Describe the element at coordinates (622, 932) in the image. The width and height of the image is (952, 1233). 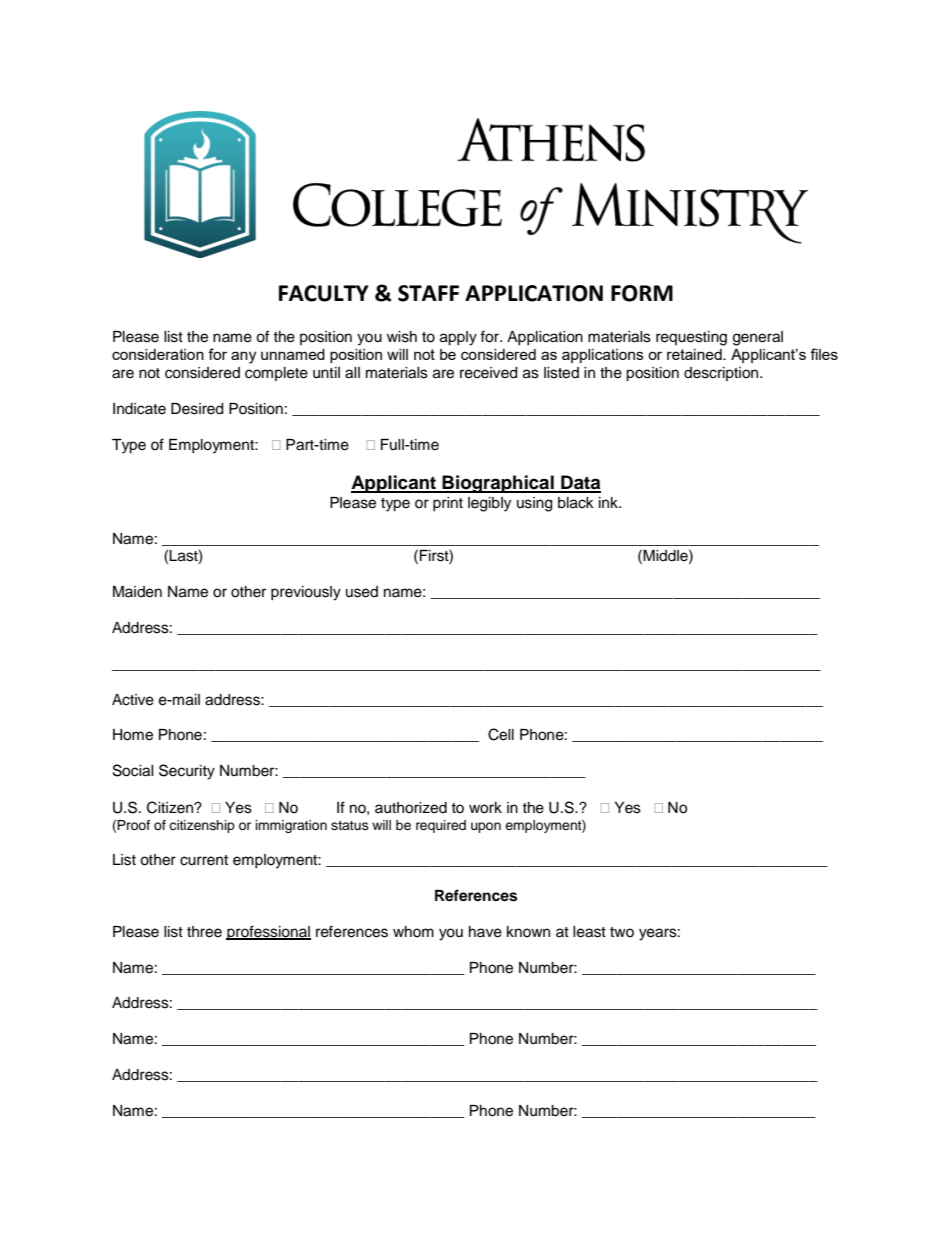
I see `two` at that location.
